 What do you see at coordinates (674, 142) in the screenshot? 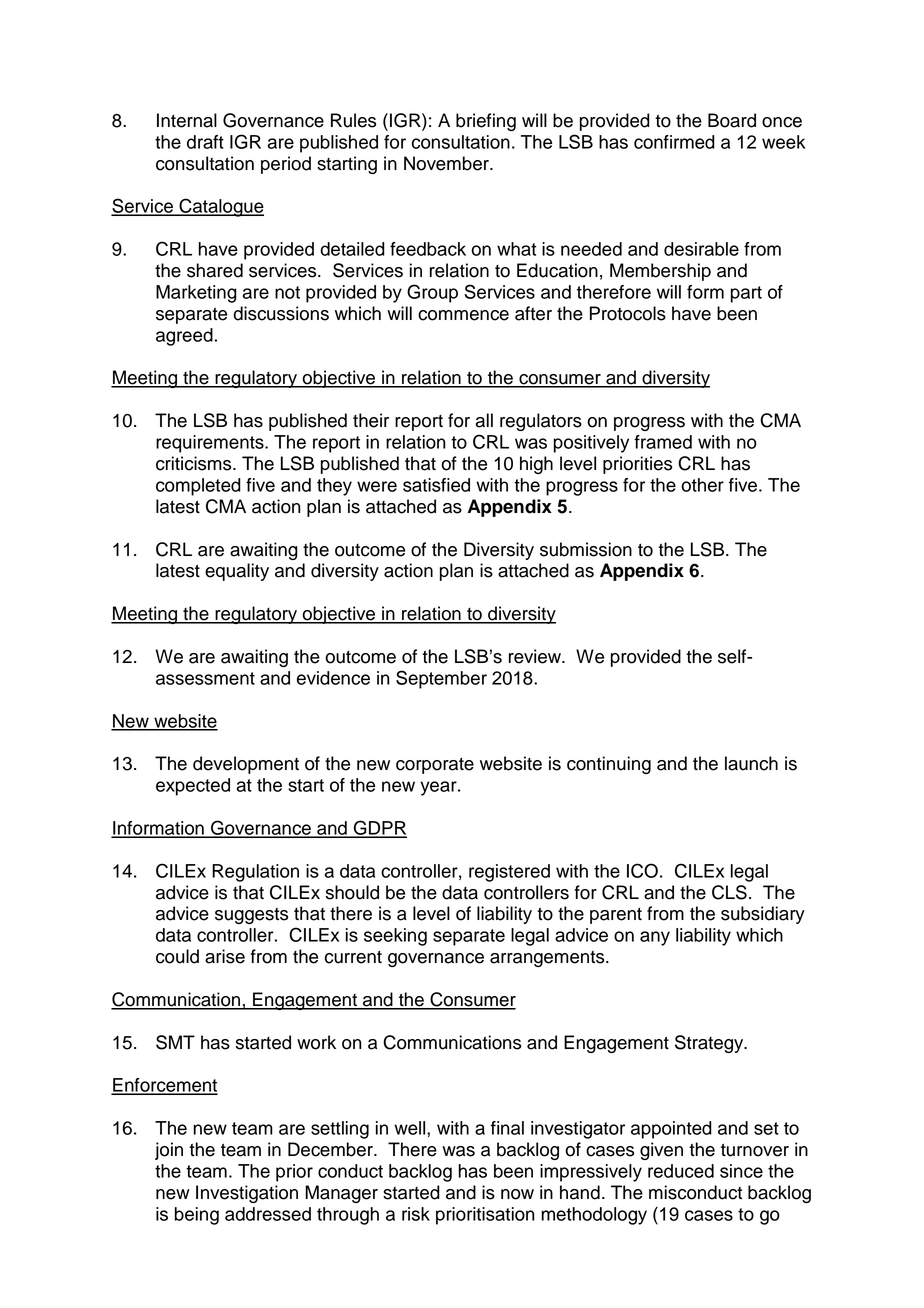
I see `confirmed` at bounding box center [674, 142].
